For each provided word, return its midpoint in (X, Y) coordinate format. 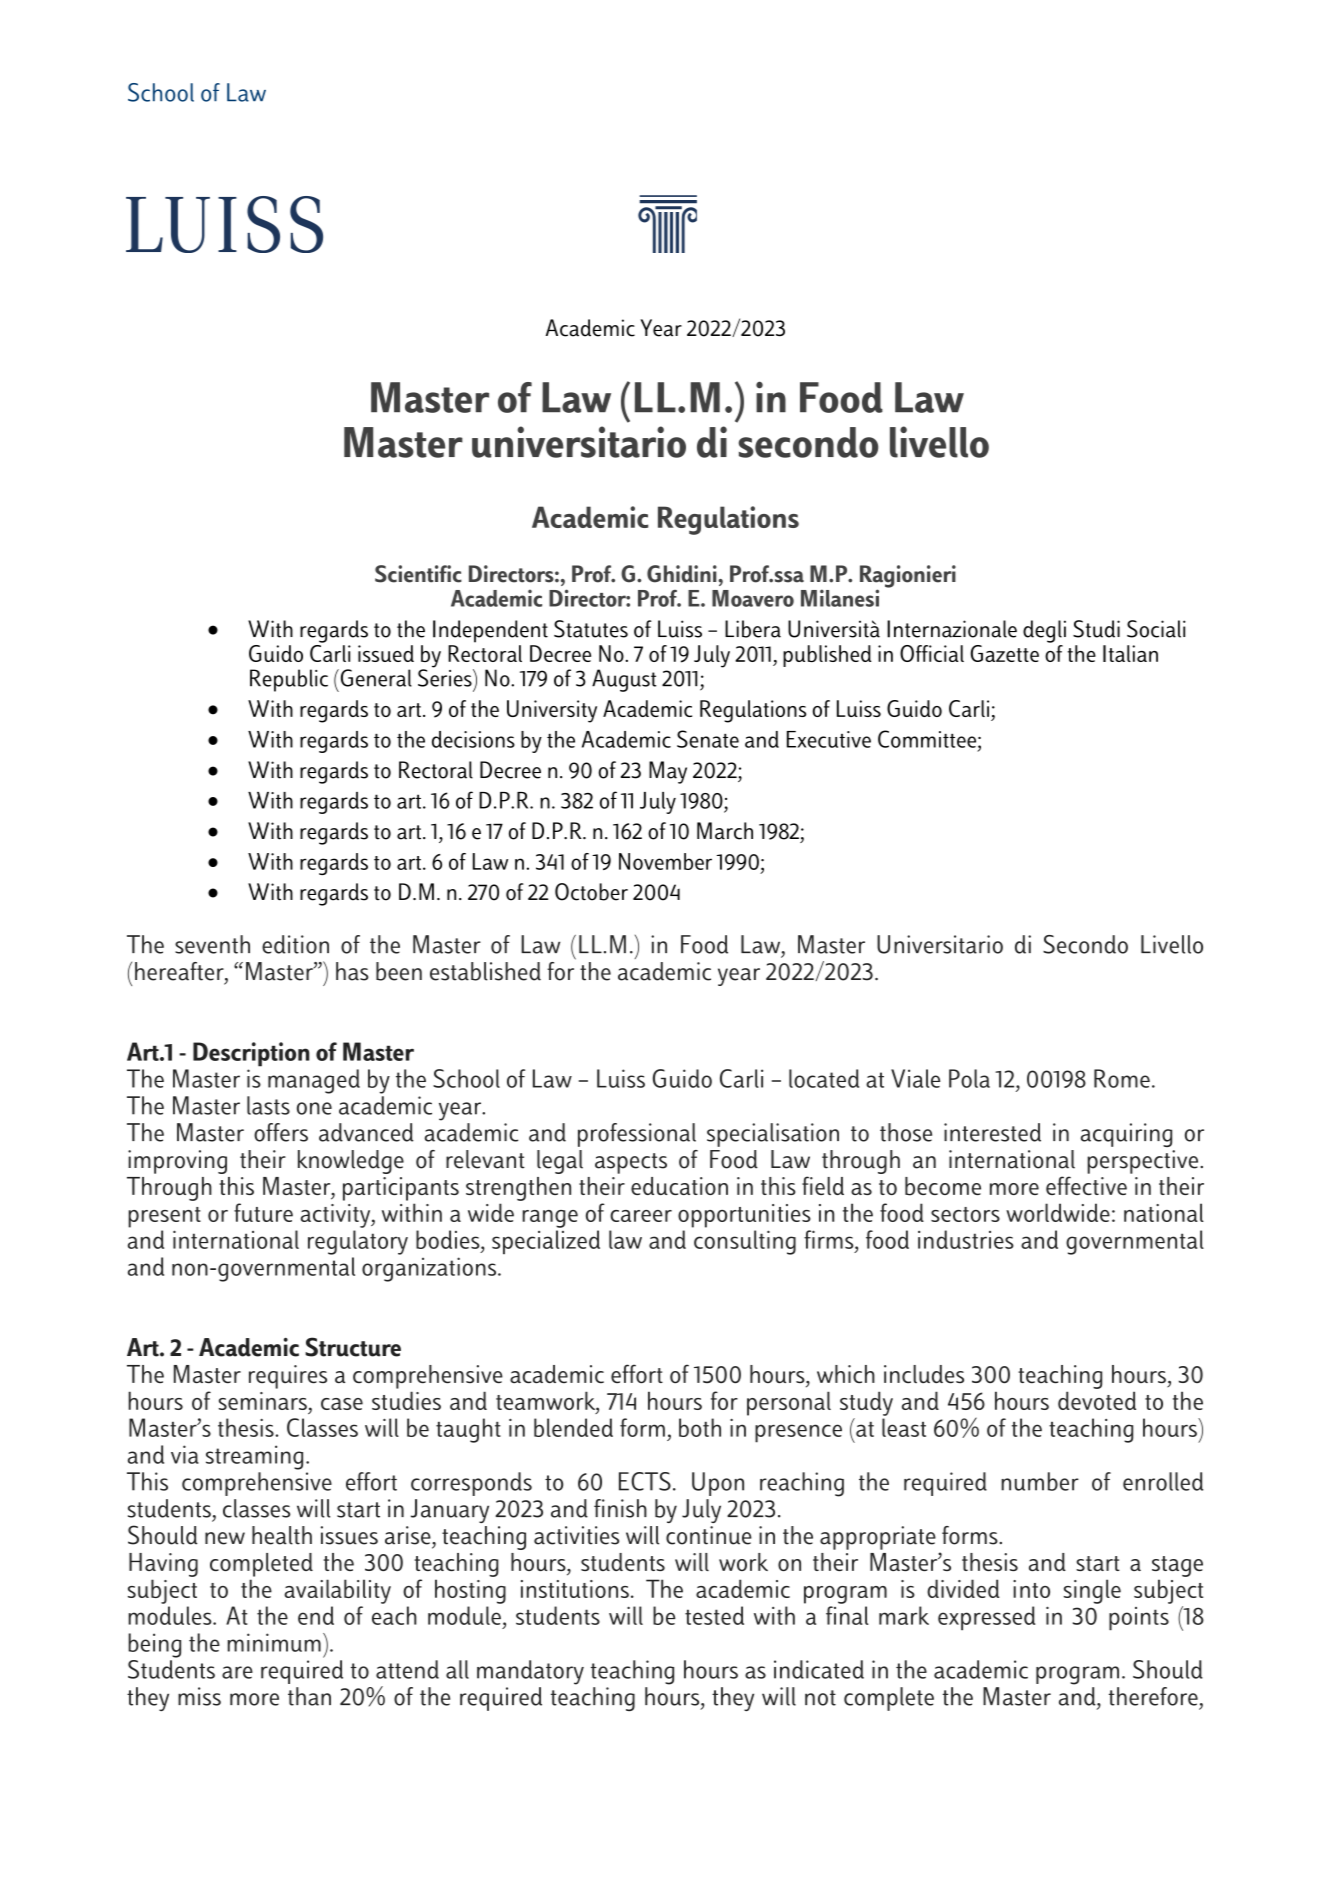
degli (1044, 631)
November (665, 861)
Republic (289, 680)
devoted (1097, 1400)
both (700, 1427)
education (679, 1186)
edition (295, 944)
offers (281, 1132)
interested (992, 1132)
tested (714, 1615)
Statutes (591, 629)
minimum (274, 1642)
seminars (263, 1401)
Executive (829, 739)
